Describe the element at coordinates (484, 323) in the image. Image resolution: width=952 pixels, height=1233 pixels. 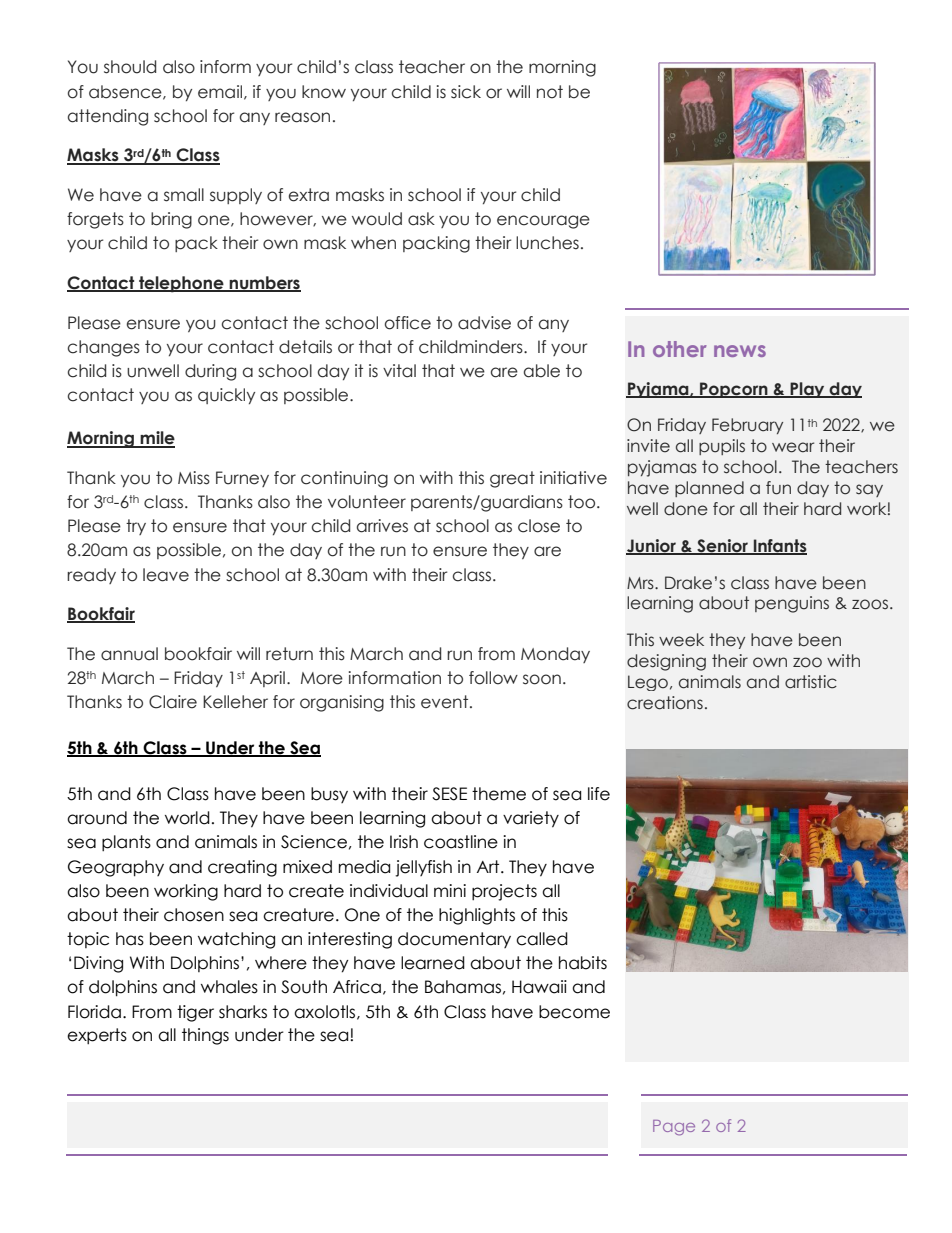
I see `advise` at that location.
